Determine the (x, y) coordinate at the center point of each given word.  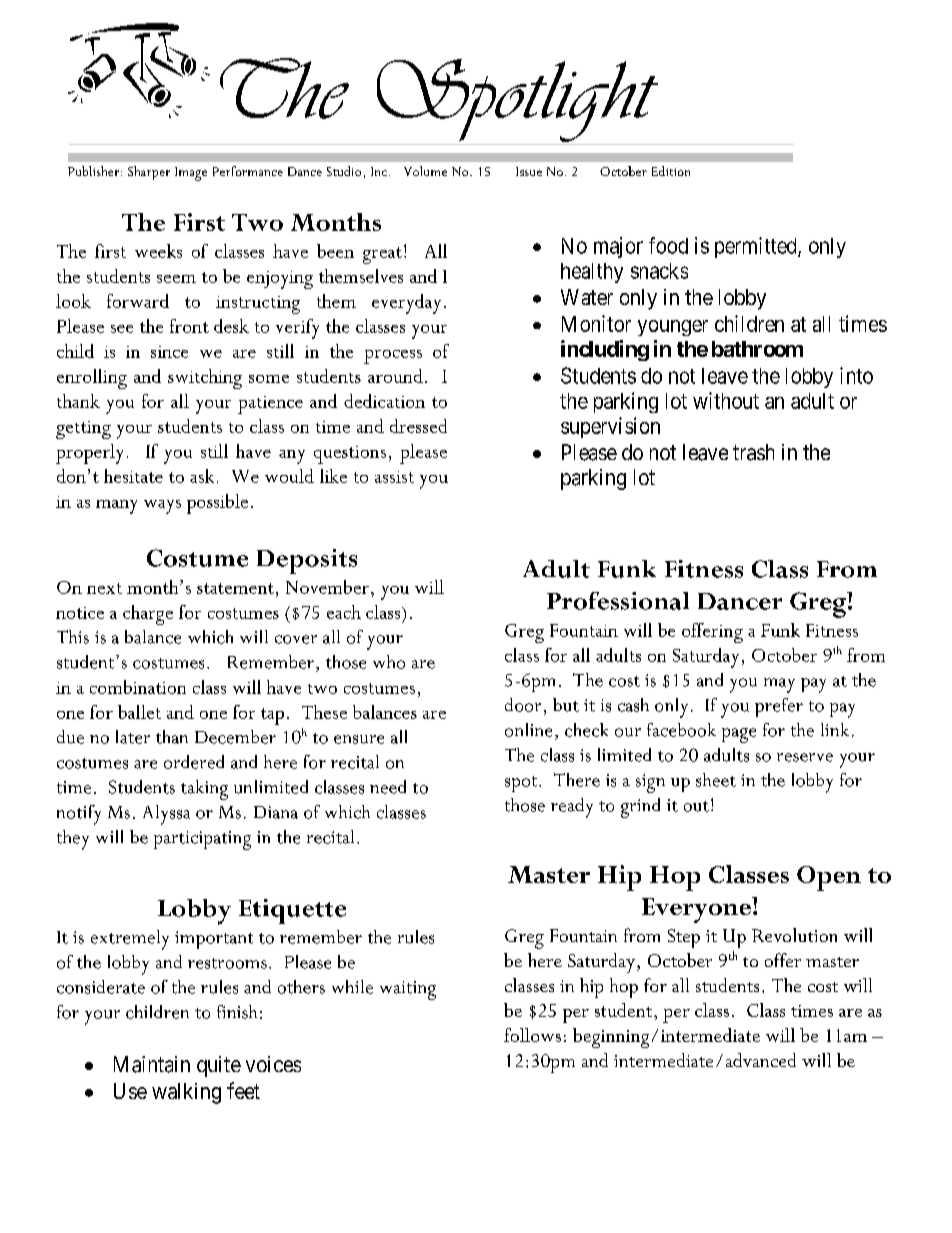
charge (148, 615)
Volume (425, 171)
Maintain (152, 1064)
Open (829, 878)
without (726, 400)
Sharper (149, 173)
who (389, 662)
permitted (757, 247)
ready (572, 808)
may (779, 685)
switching (205, 379)
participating (202, 840)
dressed (418, 426)
